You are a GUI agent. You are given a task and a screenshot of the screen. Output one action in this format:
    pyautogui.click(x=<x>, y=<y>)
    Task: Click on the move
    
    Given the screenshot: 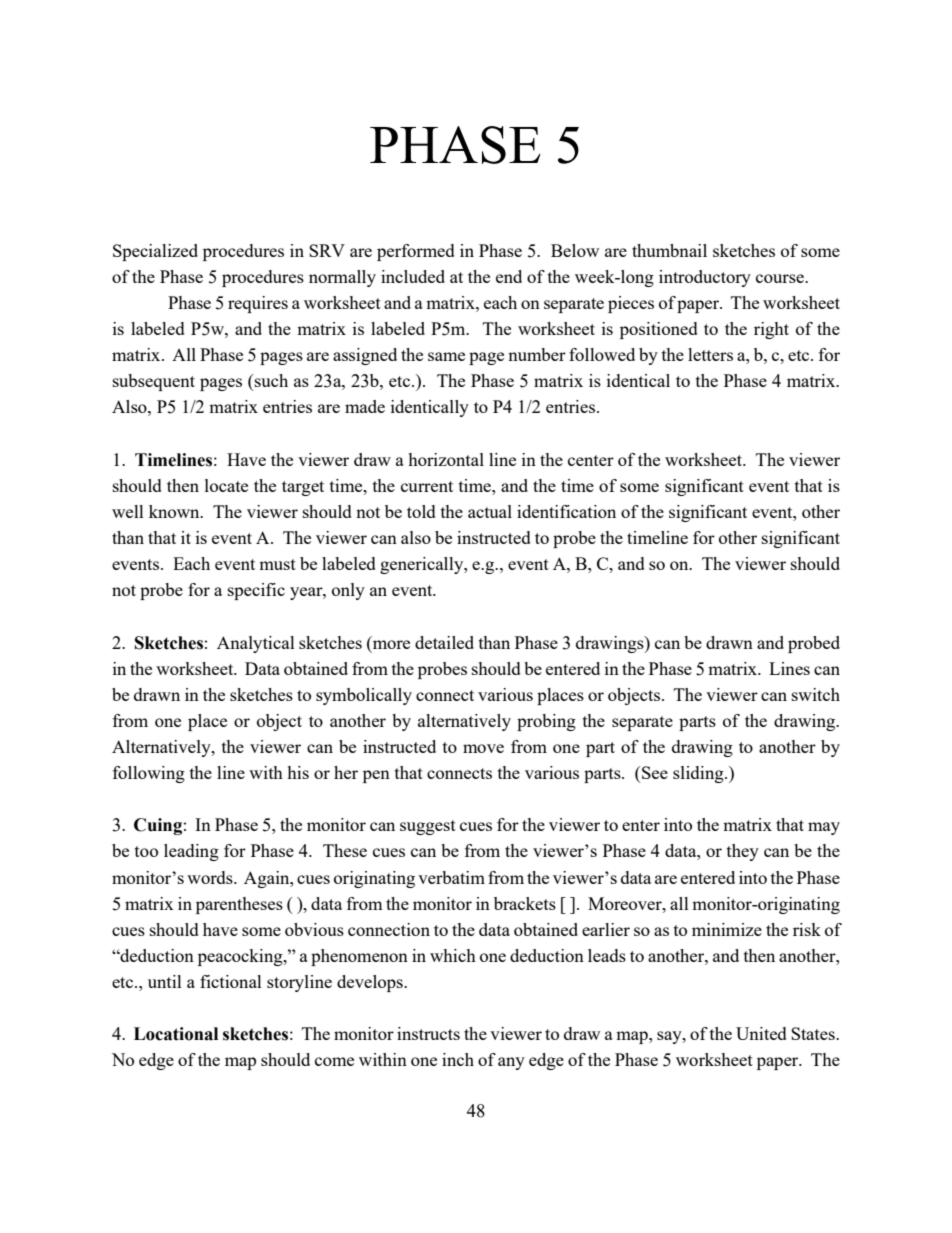 What is the action you would take?
    pyautogui.click(x=483, y=748)
